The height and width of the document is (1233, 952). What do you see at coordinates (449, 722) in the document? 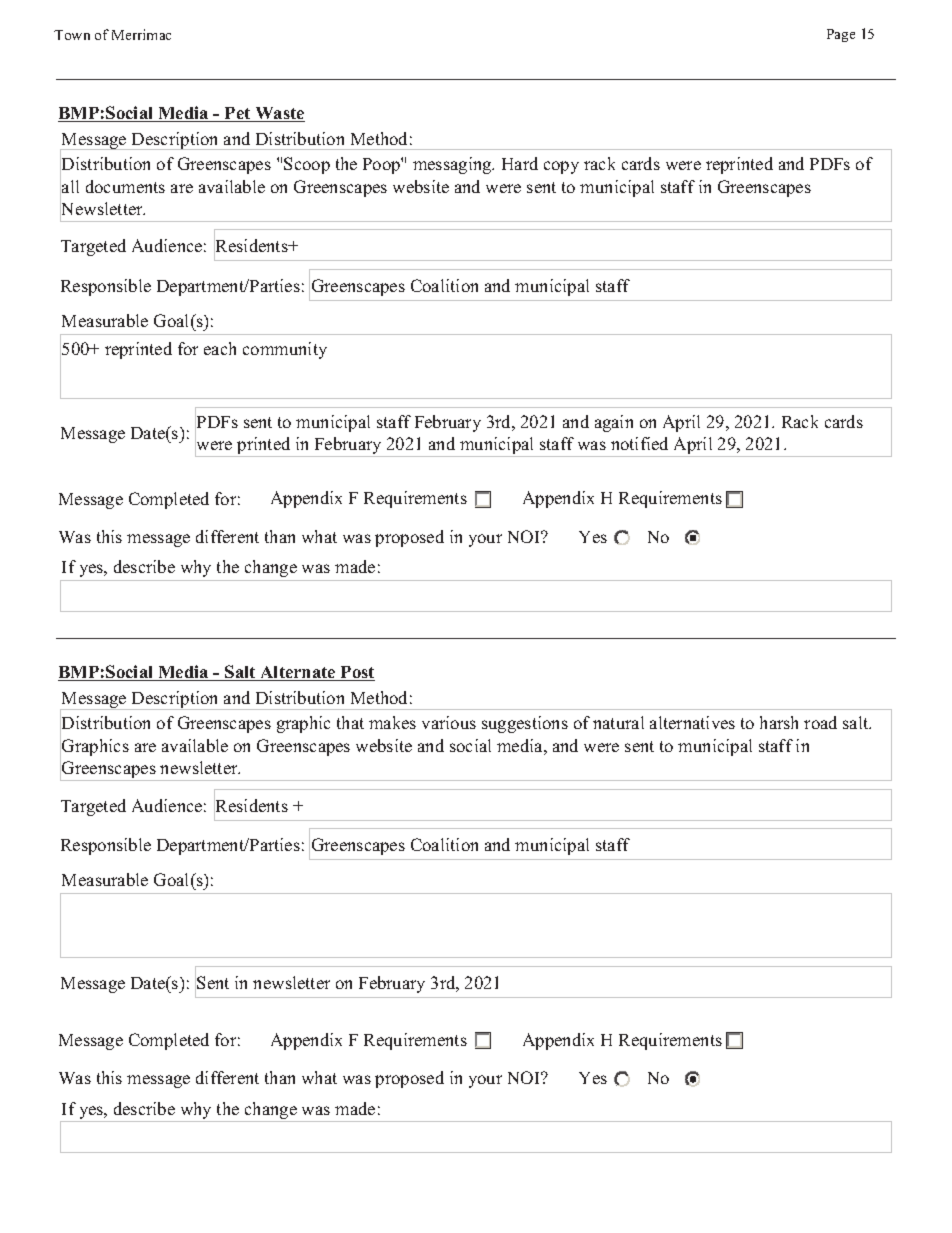
I see `various` at bounding box center [449, 722].
